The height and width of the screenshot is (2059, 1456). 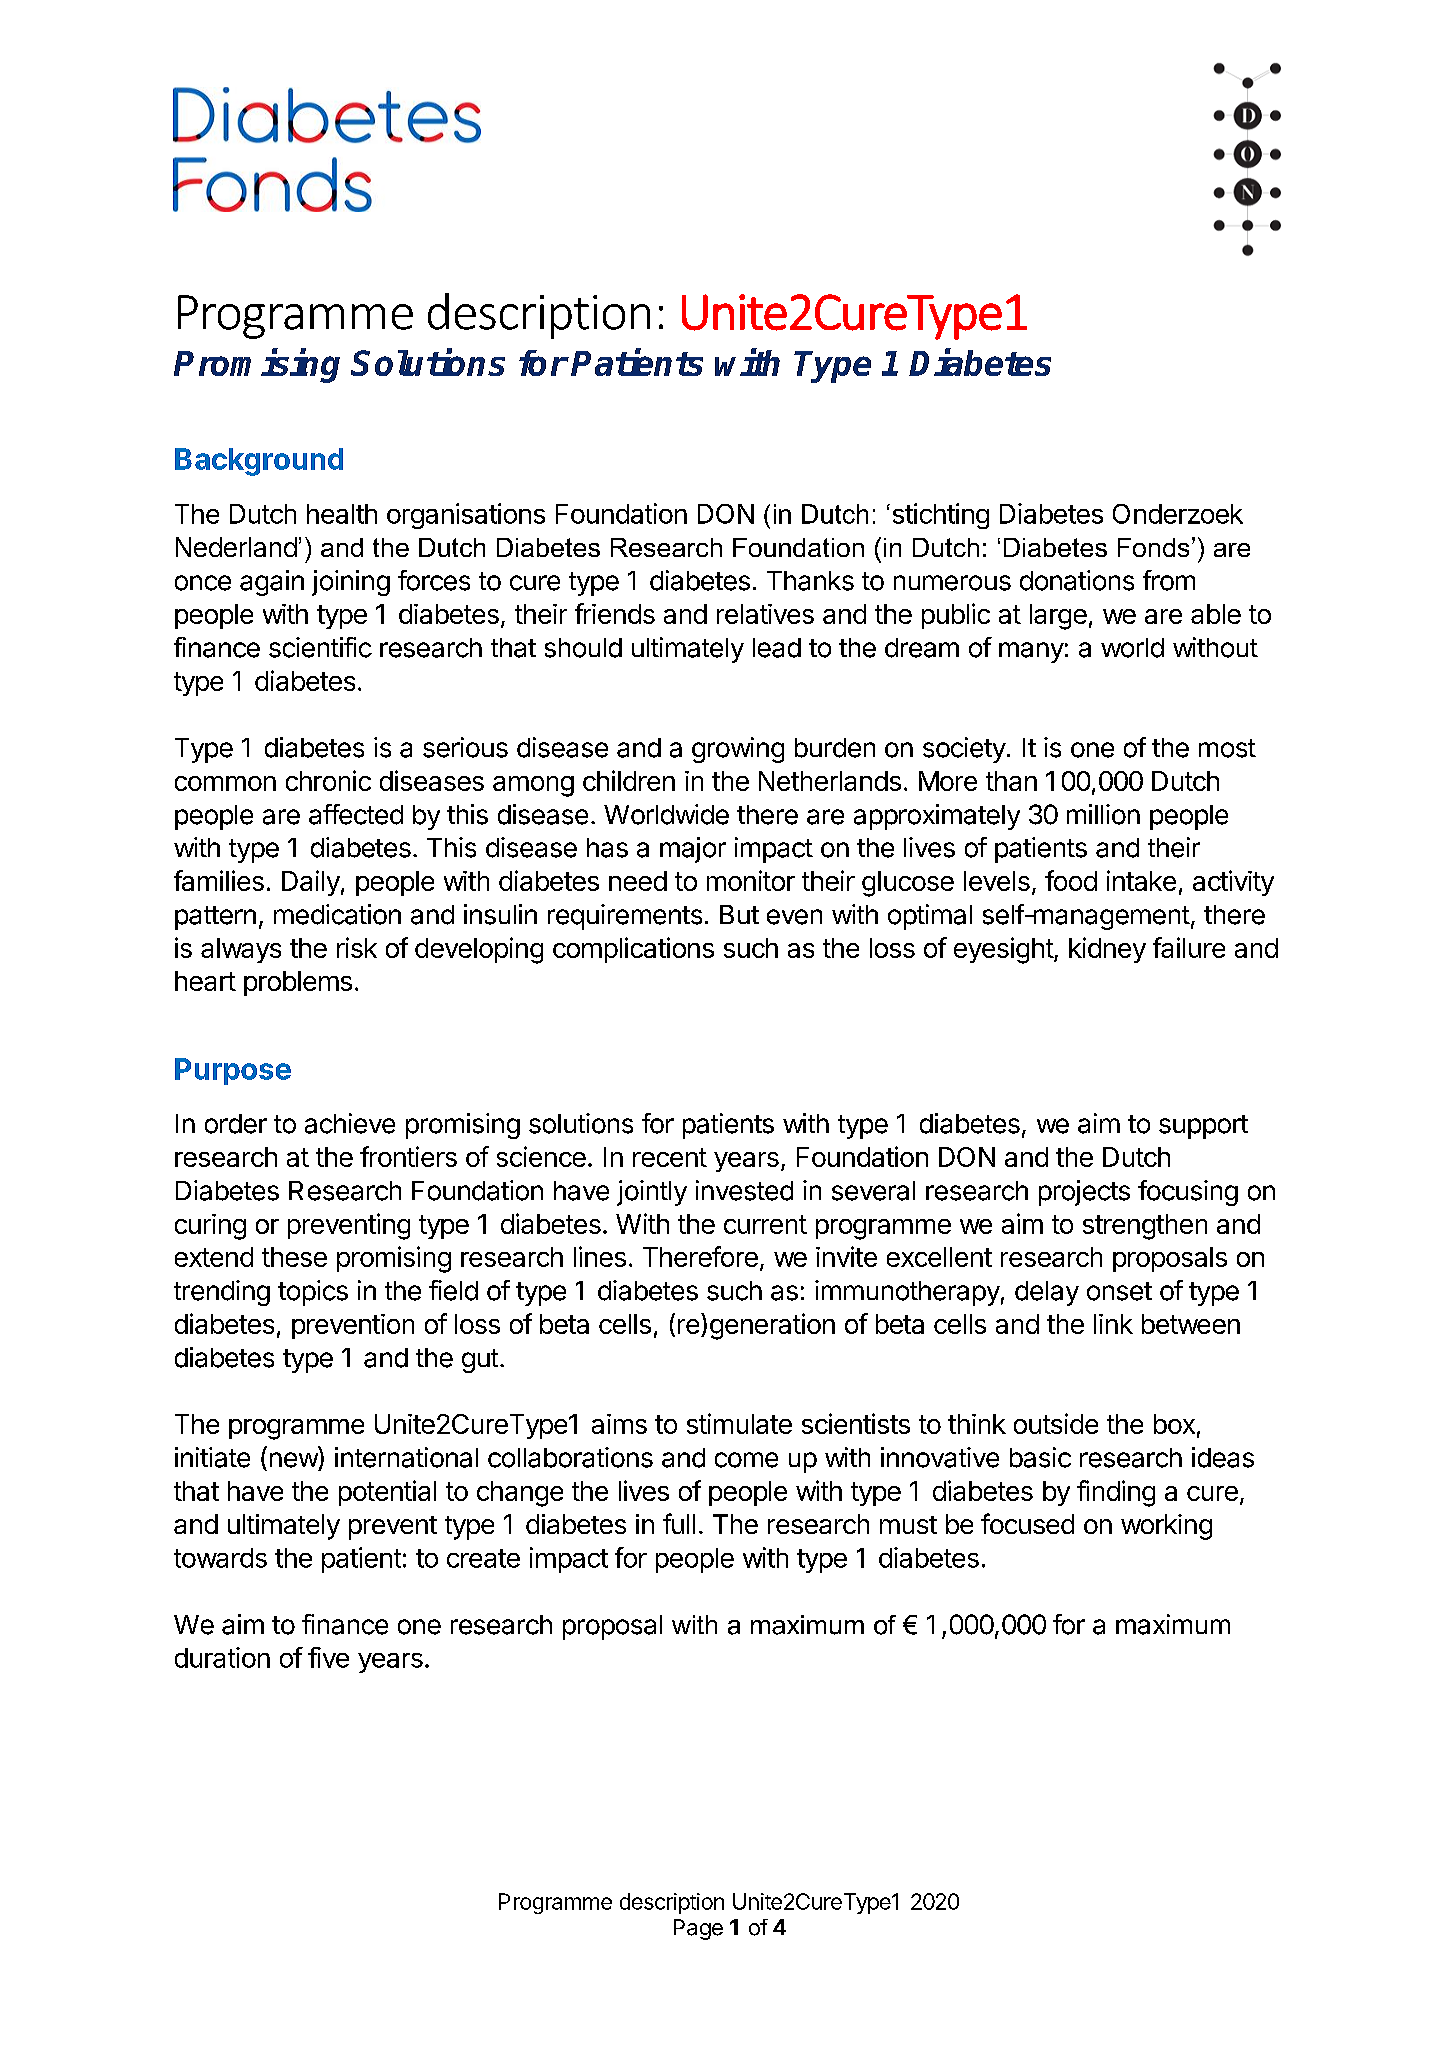 I want to click on full, so click(x=679, y=1523).
